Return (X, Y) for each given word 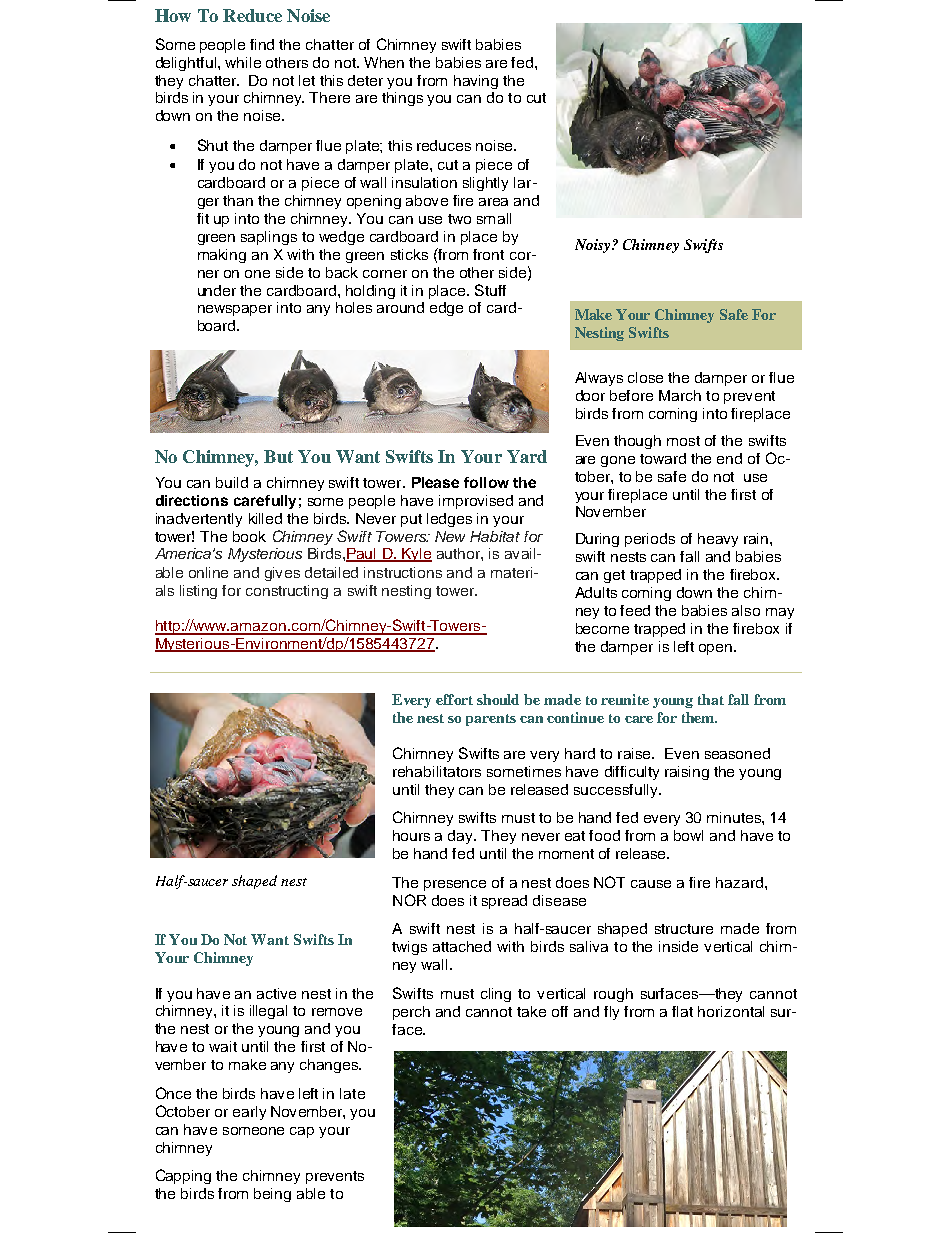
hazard (739, 882)
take (531, 1011)
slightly (485, 184)
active (276, 993)
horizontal (731, 1011)
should (498, 699)
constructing (287, 592)
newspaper (235, 310)
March (680, 395)
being (272, 1195)
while (243, 62)
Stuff (490, 290)
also (746, 610)
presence (455, 885)
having (476, 82)
